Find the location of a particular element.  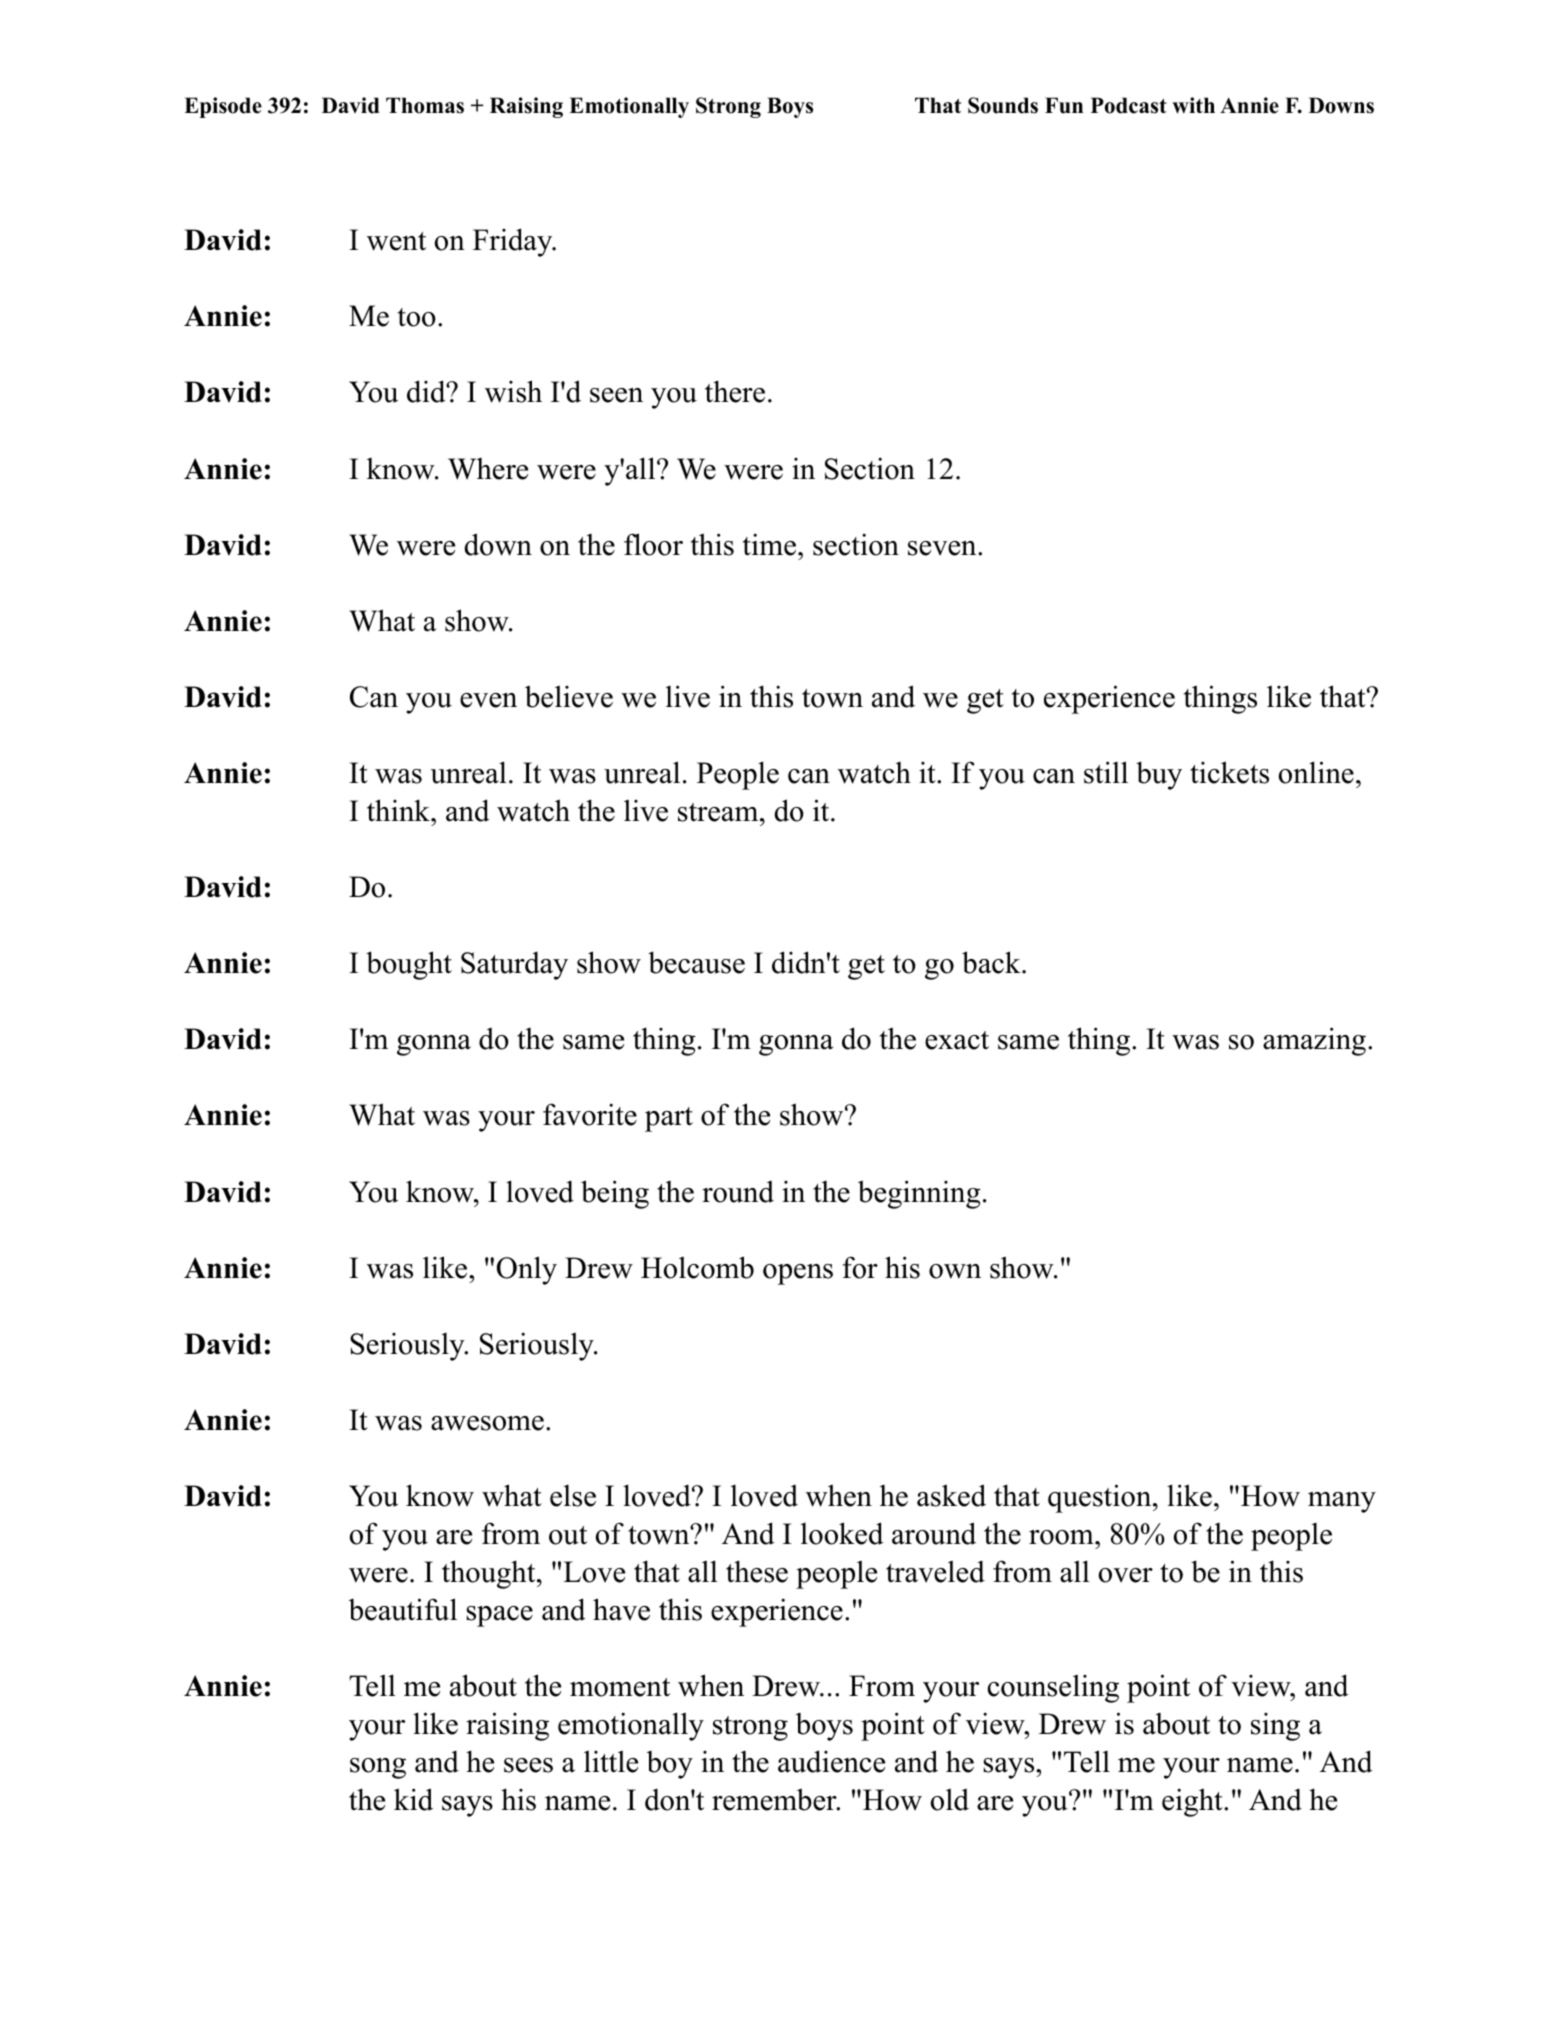

song is located at coordinates (378, 1768).
